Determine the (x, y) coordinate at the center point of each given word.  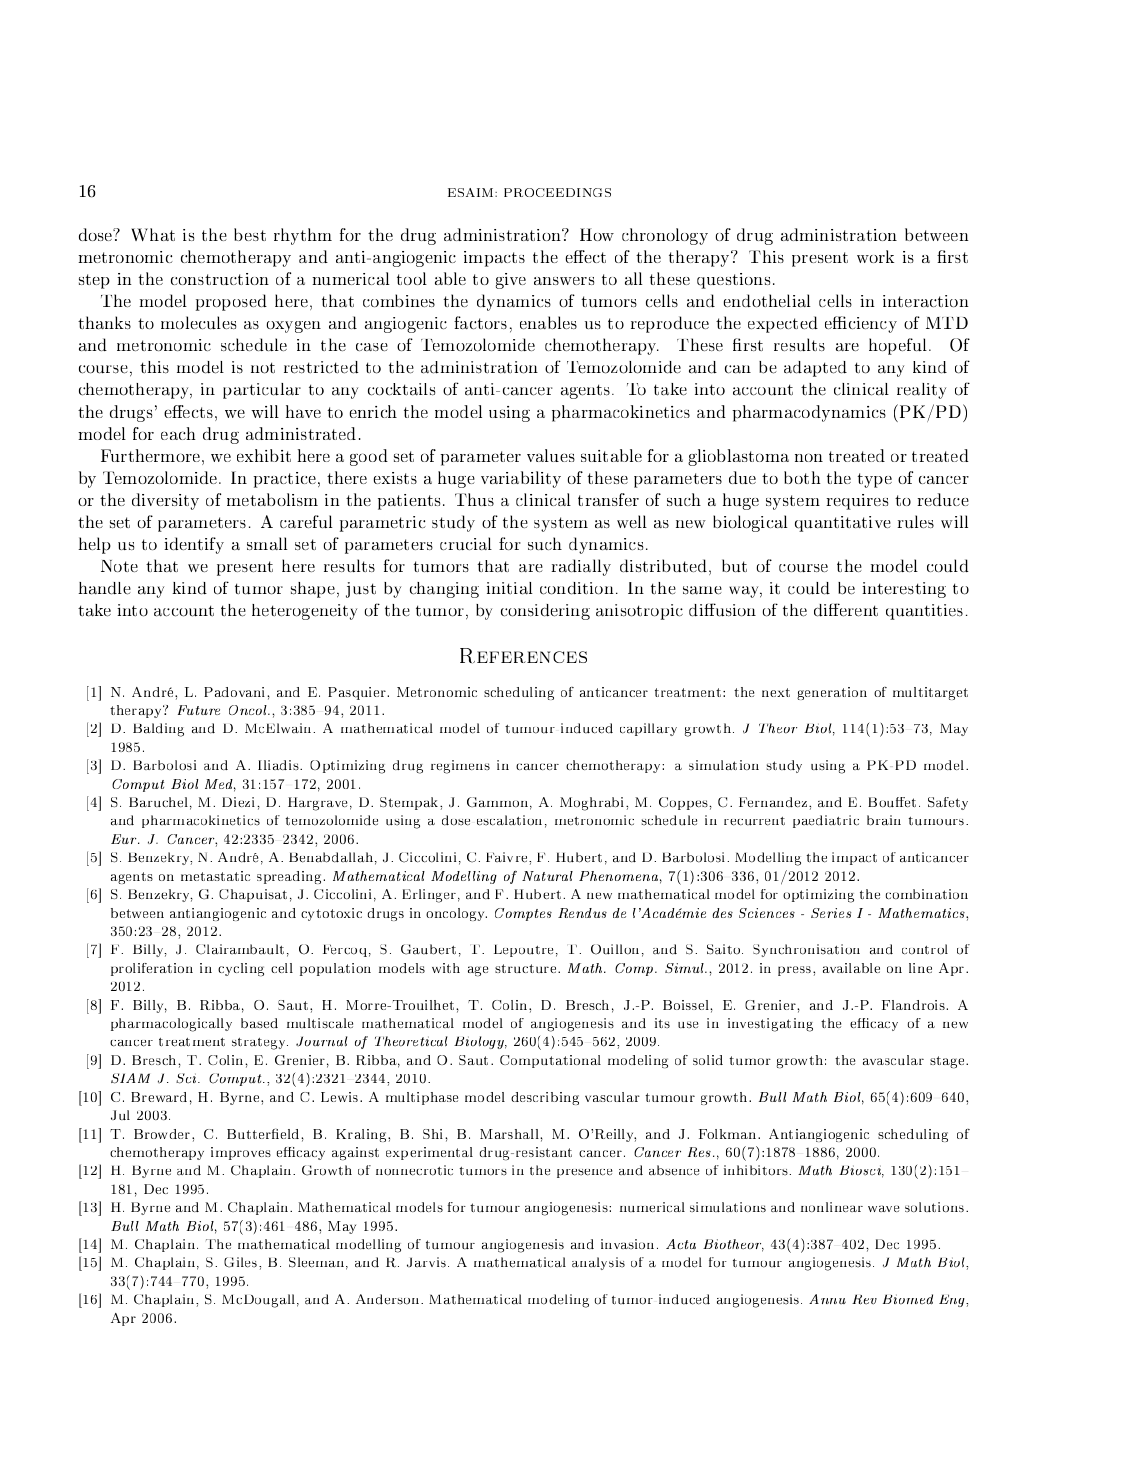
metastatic (215, 876)
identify (194, 545)
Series (831, 913)
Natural (547, 876)
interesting (904, 590)
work (875, 256)
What (153, 234)
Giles (242, 1262)
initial (510, 588)
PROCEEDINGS (557, 192)
